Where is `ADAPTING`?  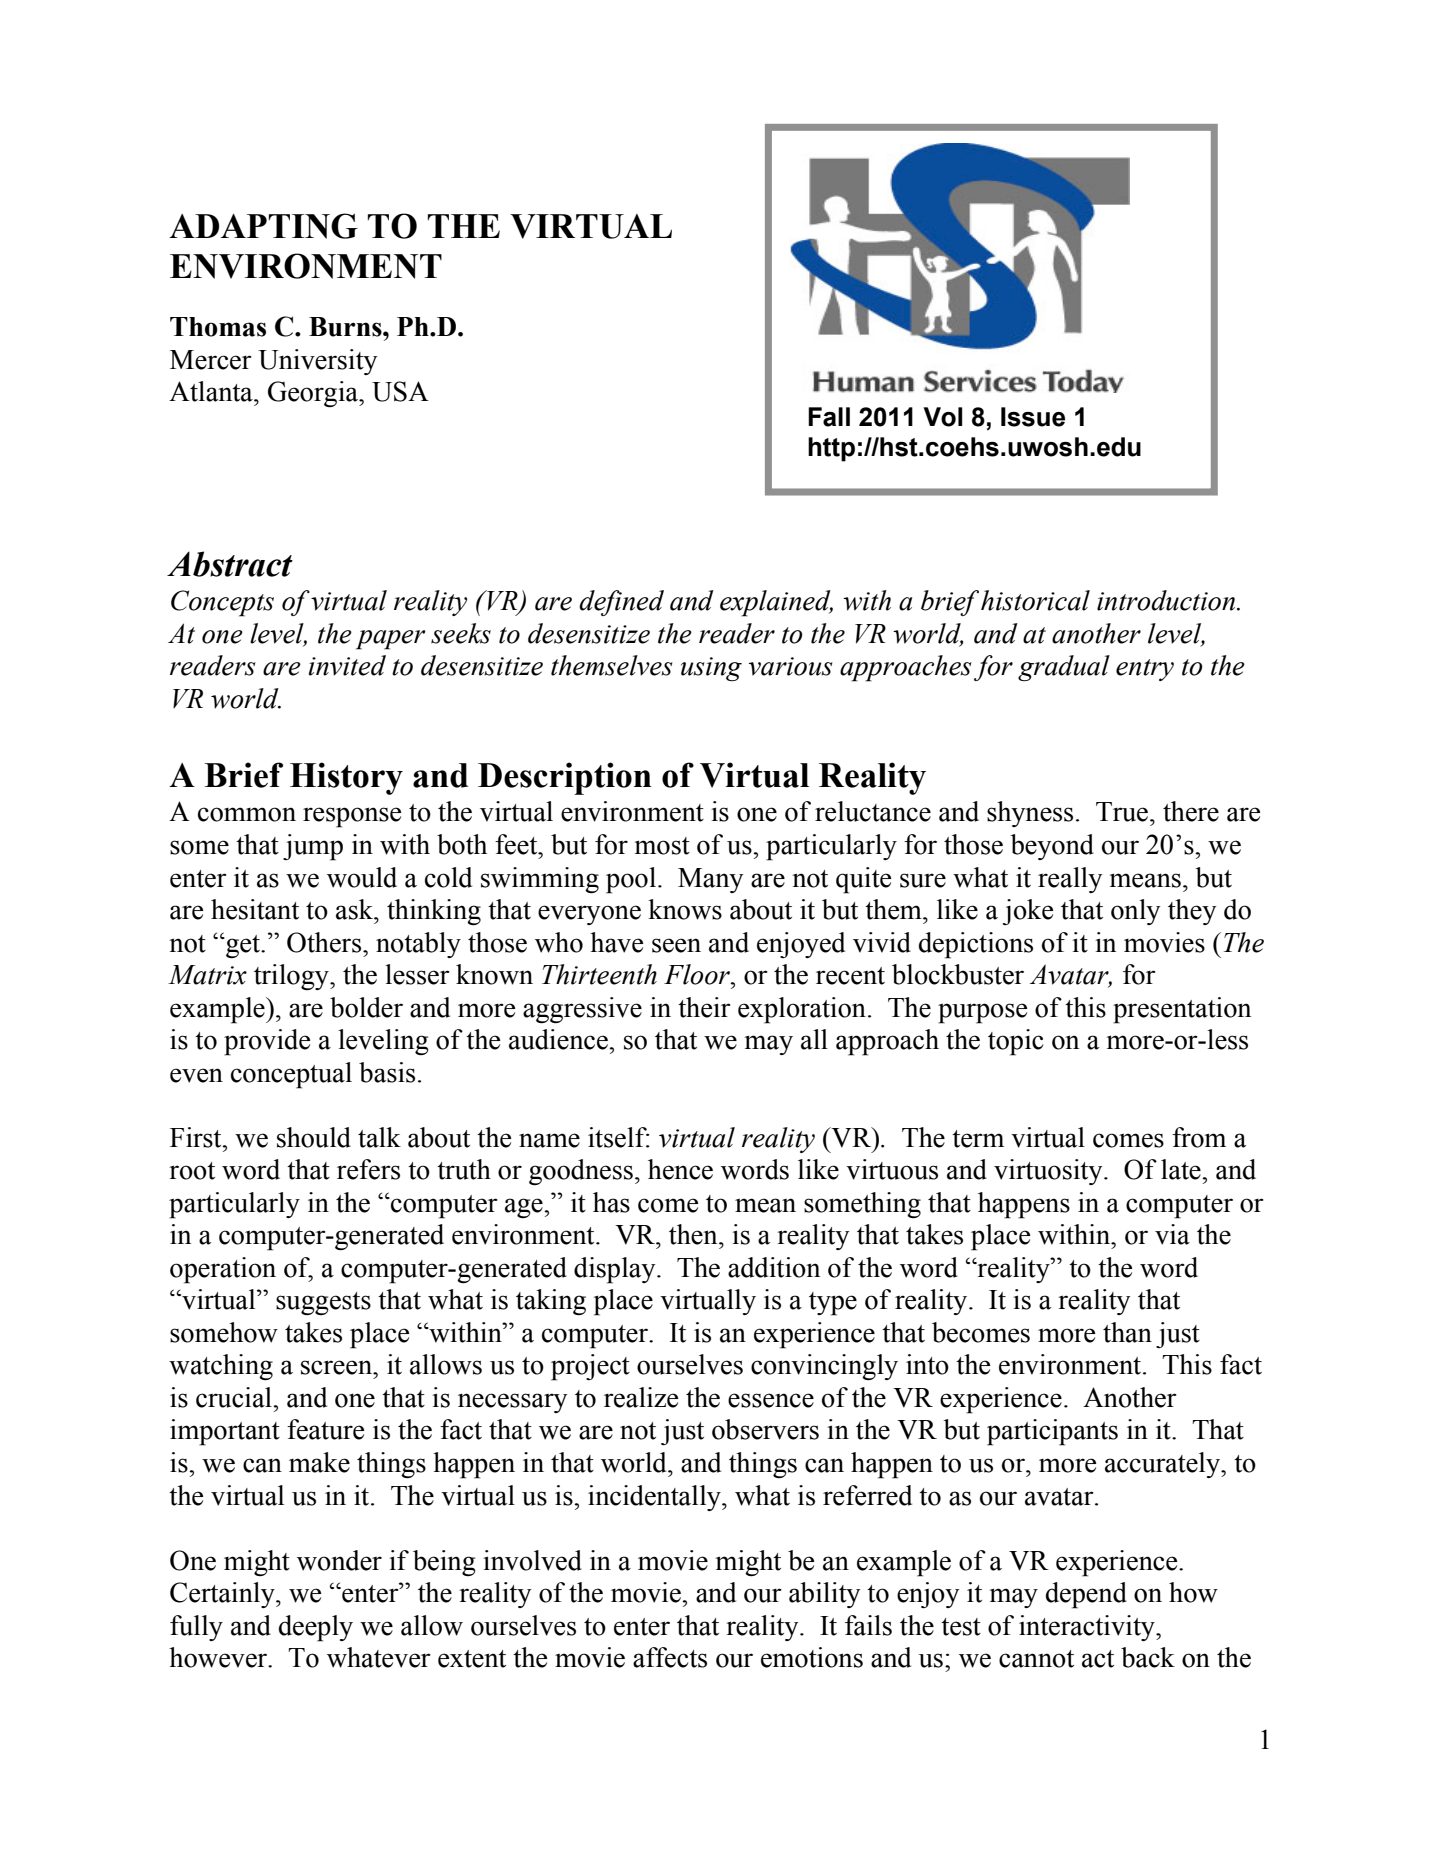 ADAPTING is located at coordinates (263, 226).
